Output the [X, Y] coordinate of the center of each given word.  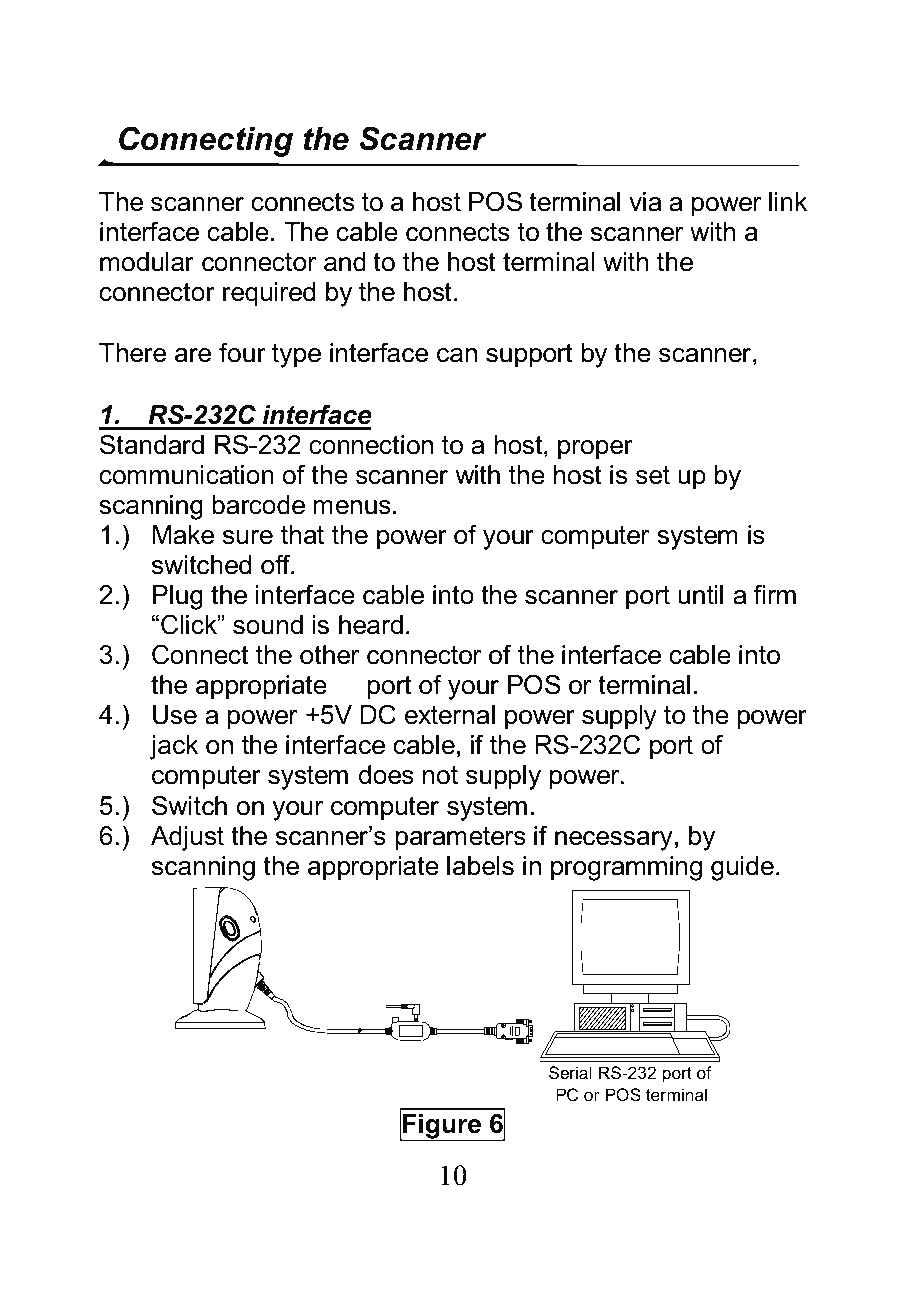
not [440, 775]
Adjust [187, 838]
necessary [614, 841]
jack [174, 747]
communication [186, 475]
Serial [570, 1072]
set [653, 475]
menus [352, 507]
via [645, 202]
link [788, 201]
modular [147, 262]
